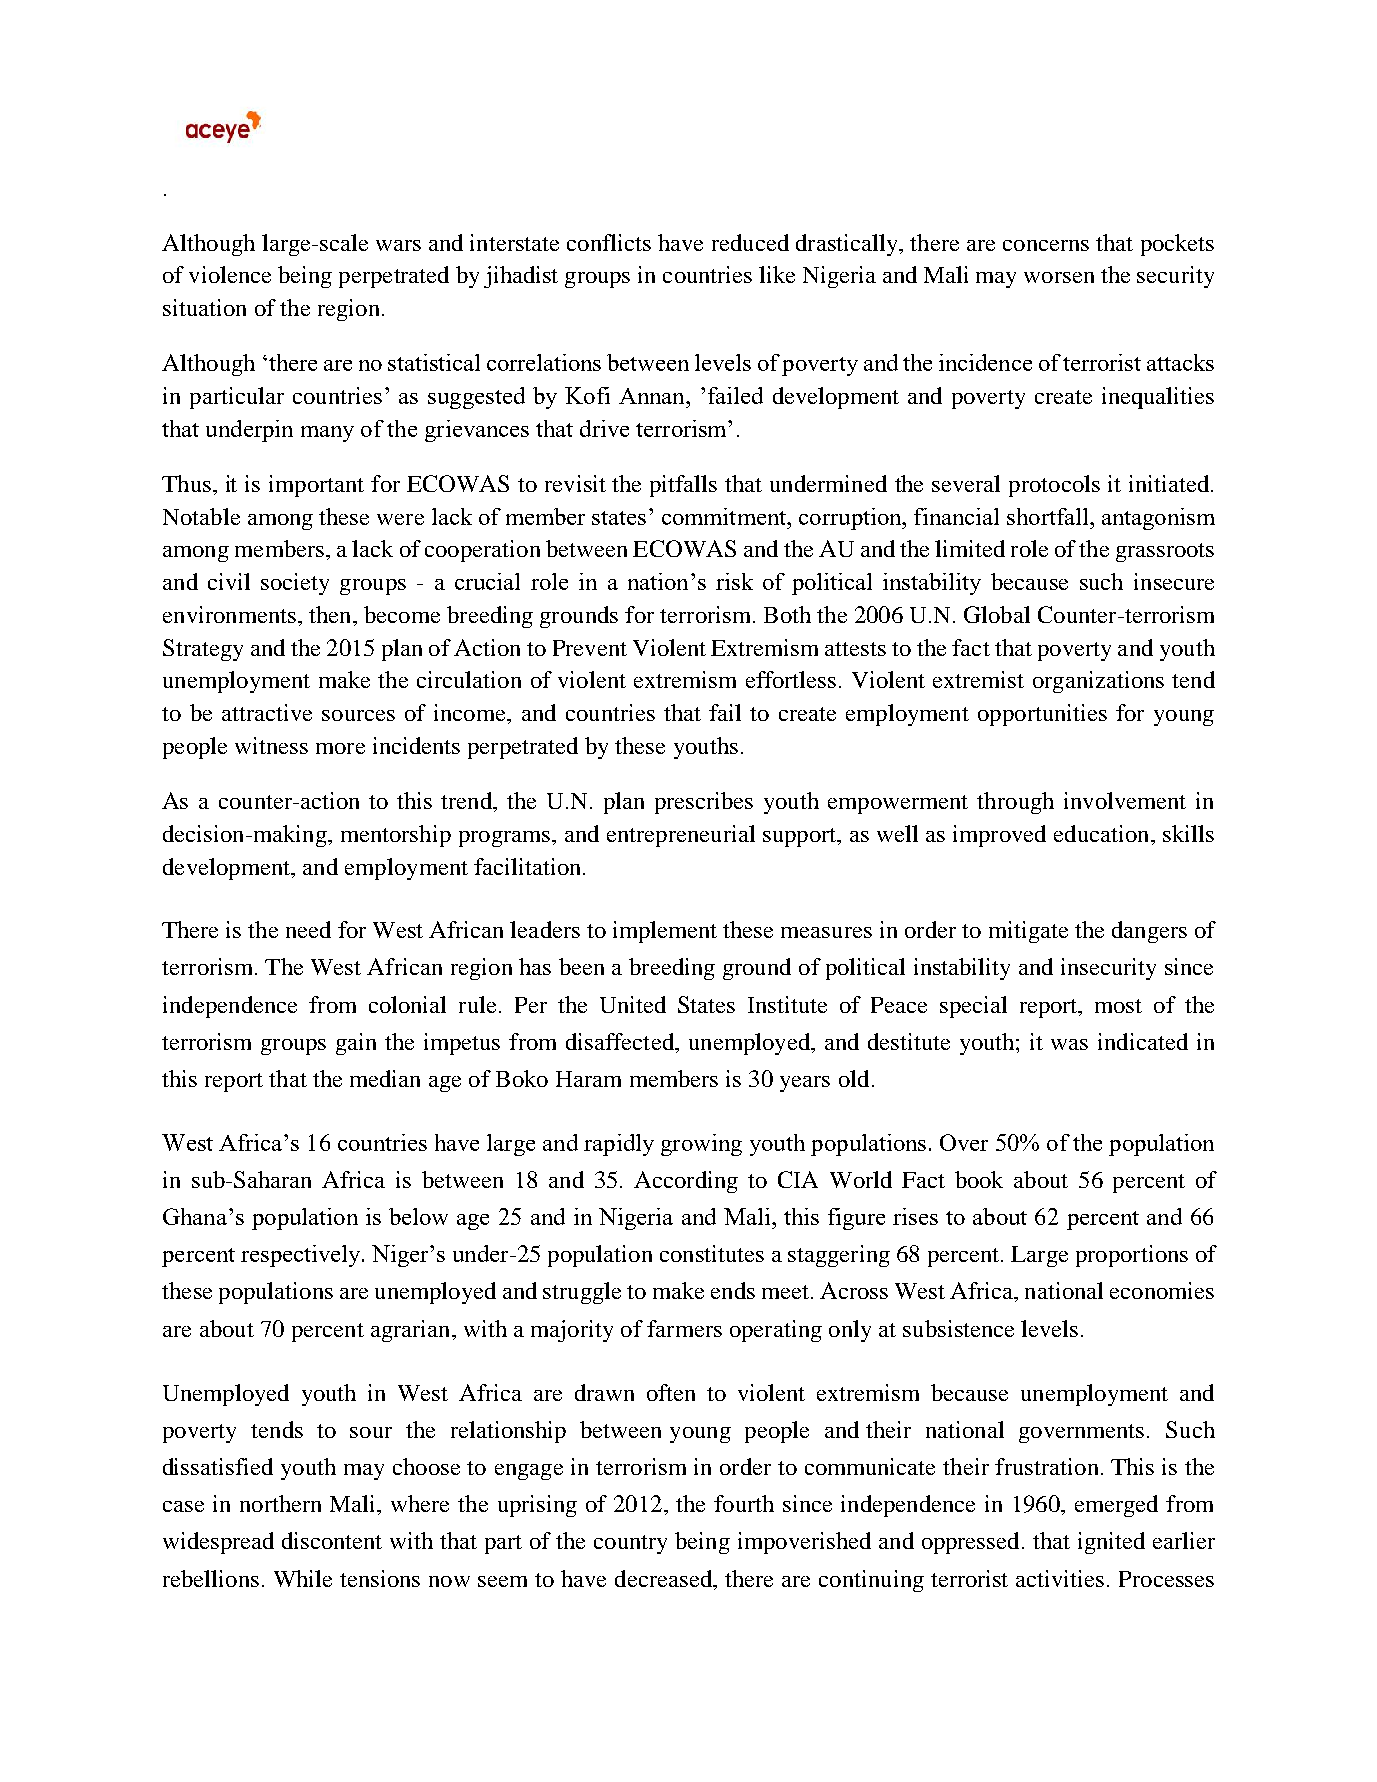 This image has height=1782, width=1377. I want to click on reduced, so click(750, 242).
